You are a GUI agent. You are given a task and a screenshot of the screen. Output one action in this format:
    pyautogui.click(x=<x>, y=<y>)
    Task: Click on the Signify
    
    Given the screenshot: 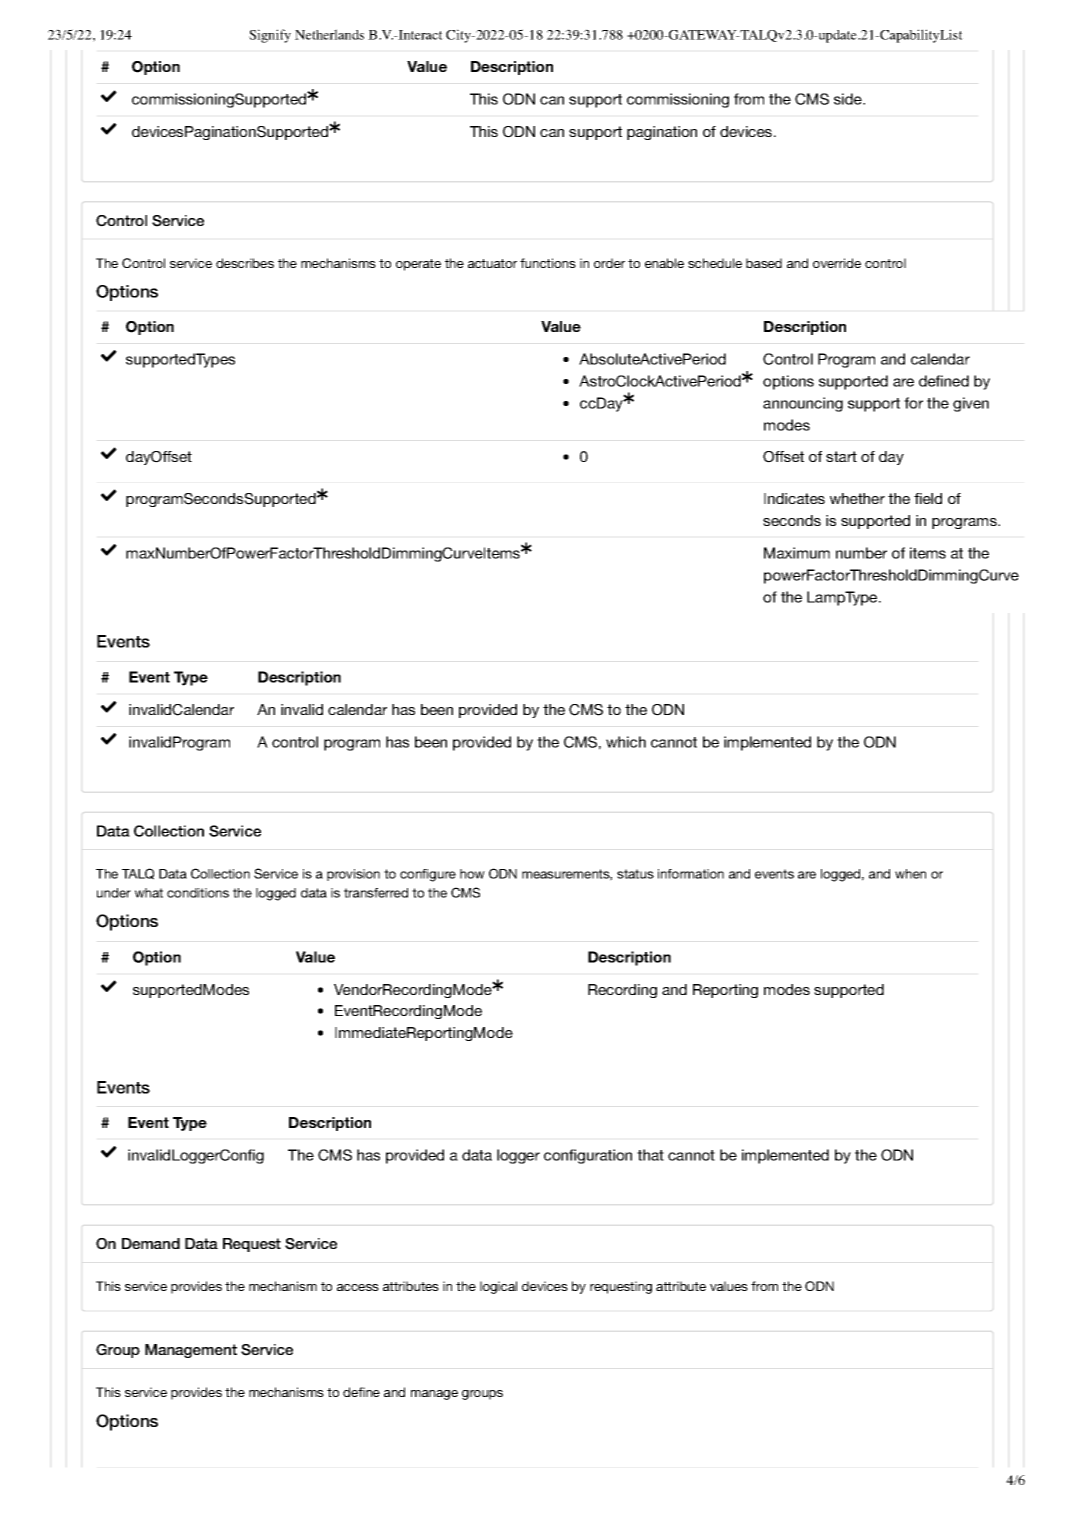 What is the action you would take?
    pyautogui.click(x=270, y=36)
